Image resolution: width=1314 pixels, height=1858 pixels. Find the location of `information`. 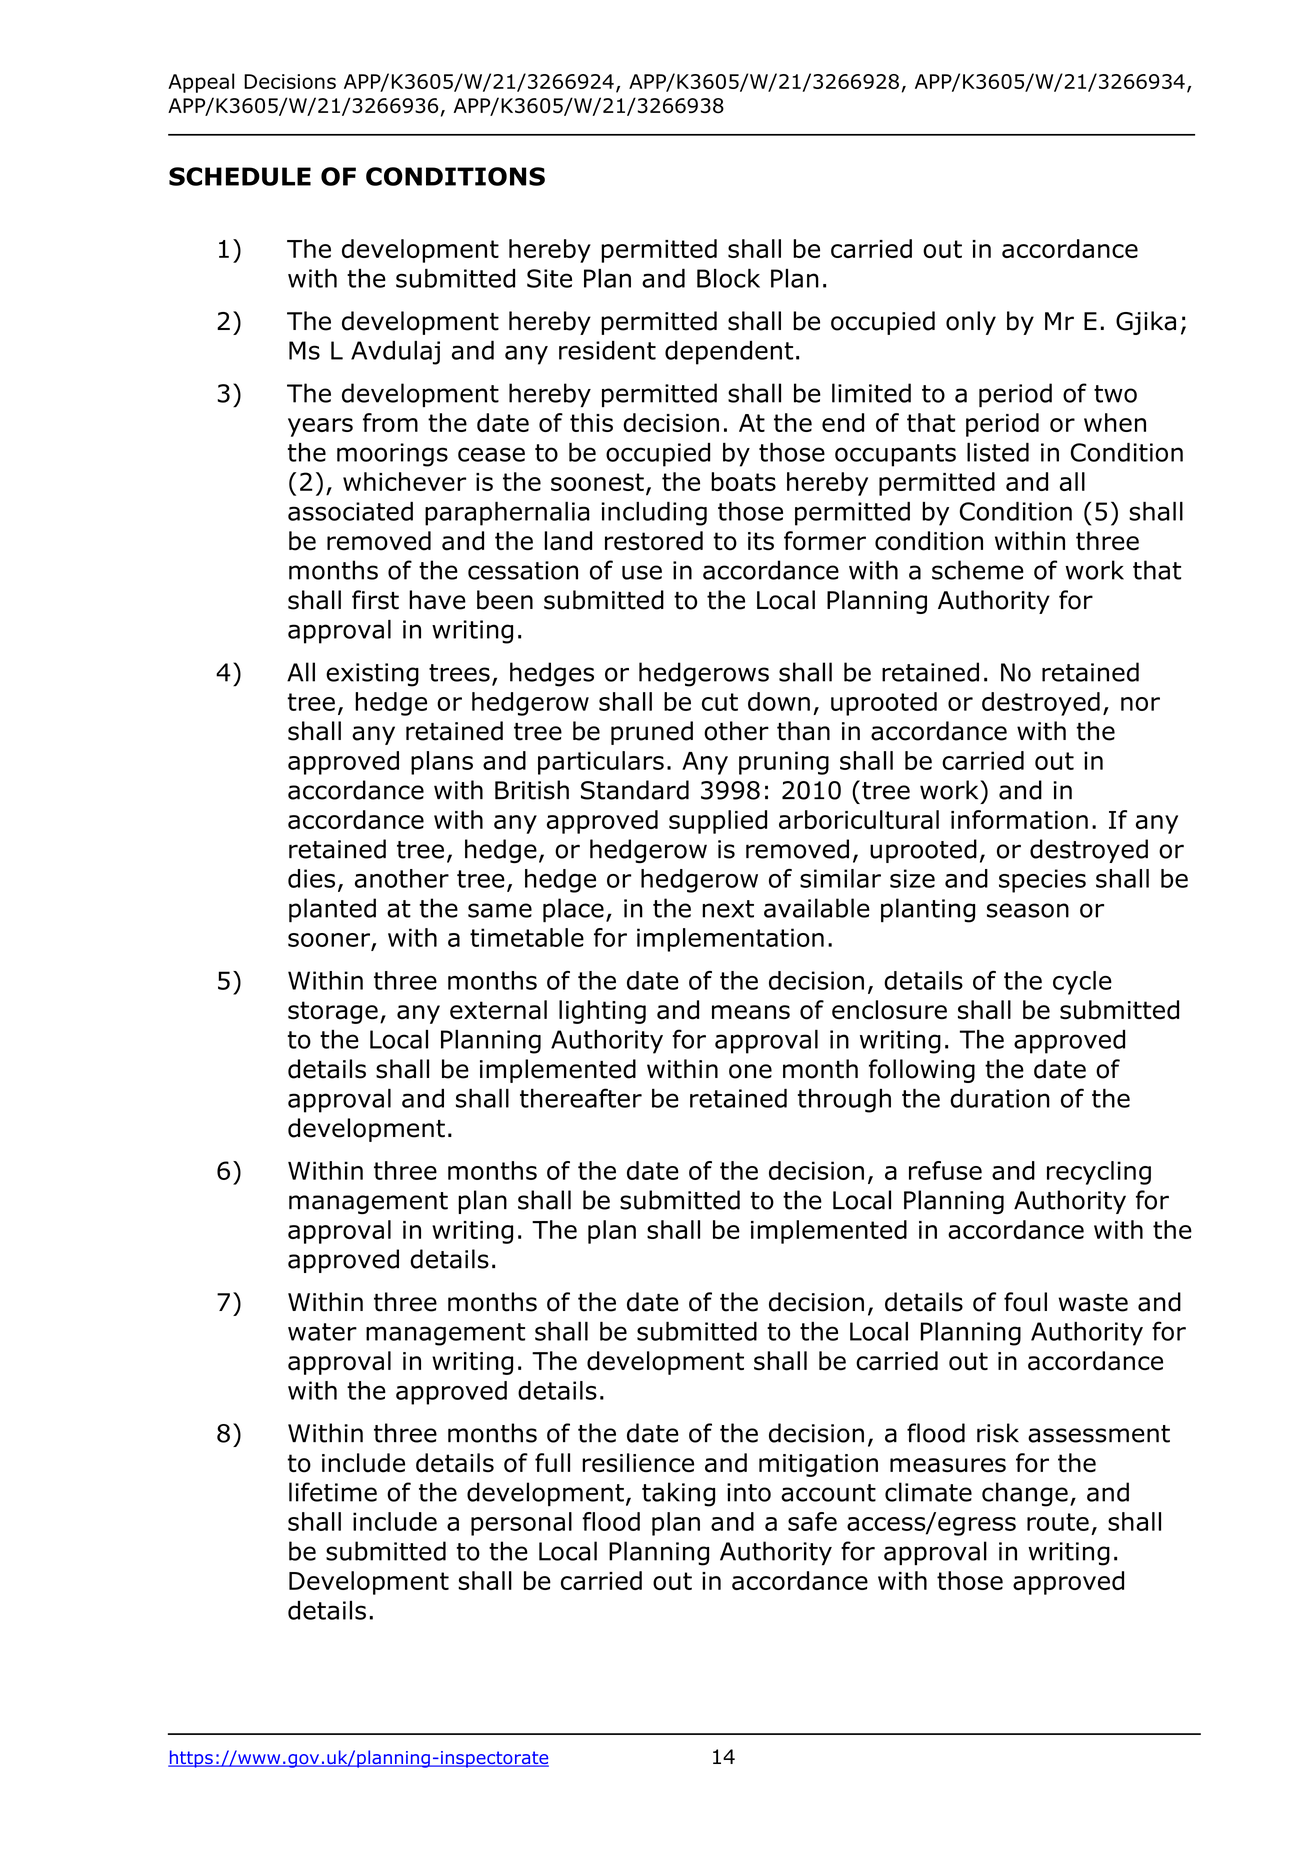

information is located at coordinates (1019, 819).
